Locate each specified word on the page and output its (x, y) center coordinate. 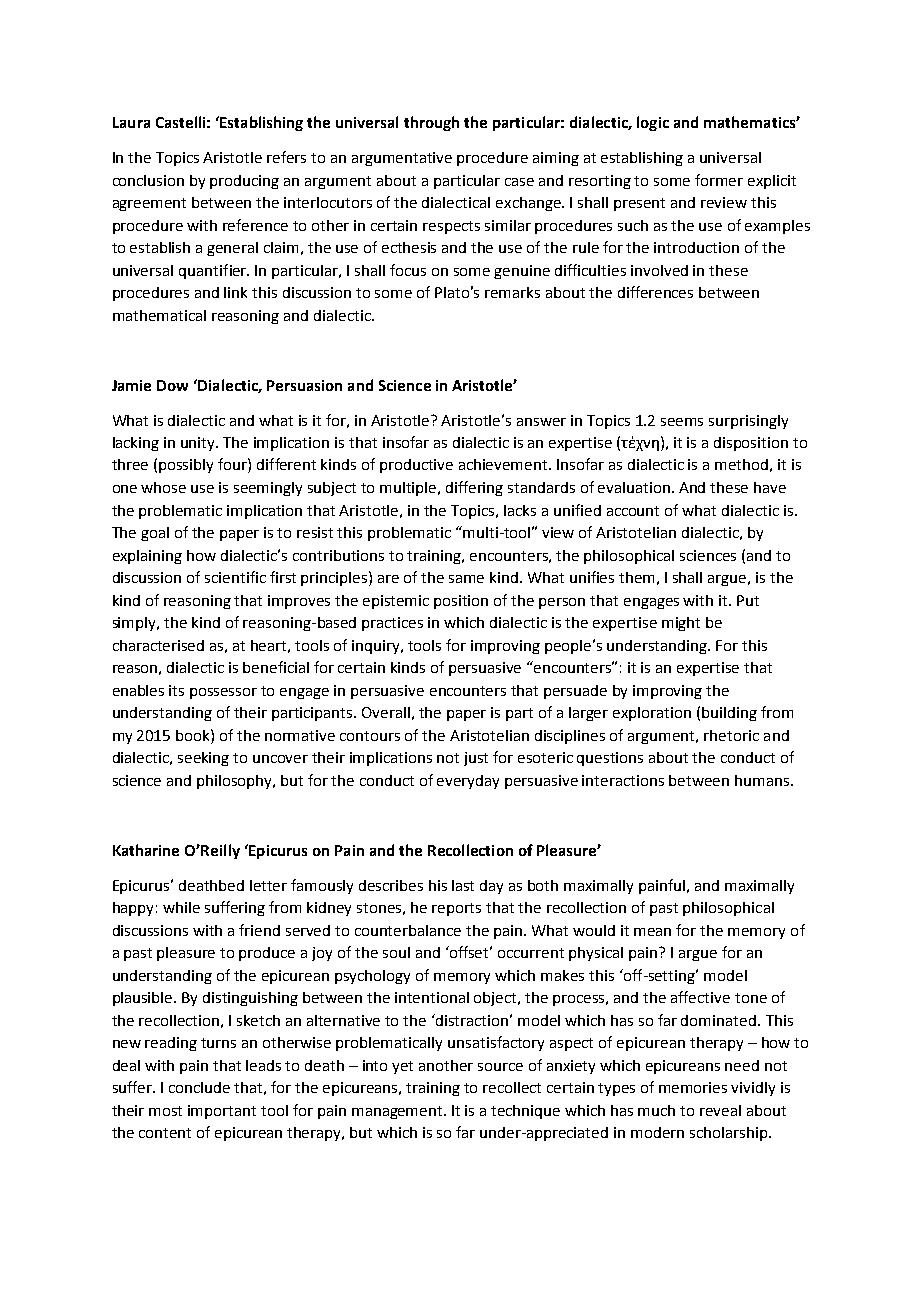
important (222, 1112)
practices (392, 624)
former (719, 180)
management (398, 1112)
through (431, 123)
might (681, 624)
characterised (158, 645)
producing (244, 182)
